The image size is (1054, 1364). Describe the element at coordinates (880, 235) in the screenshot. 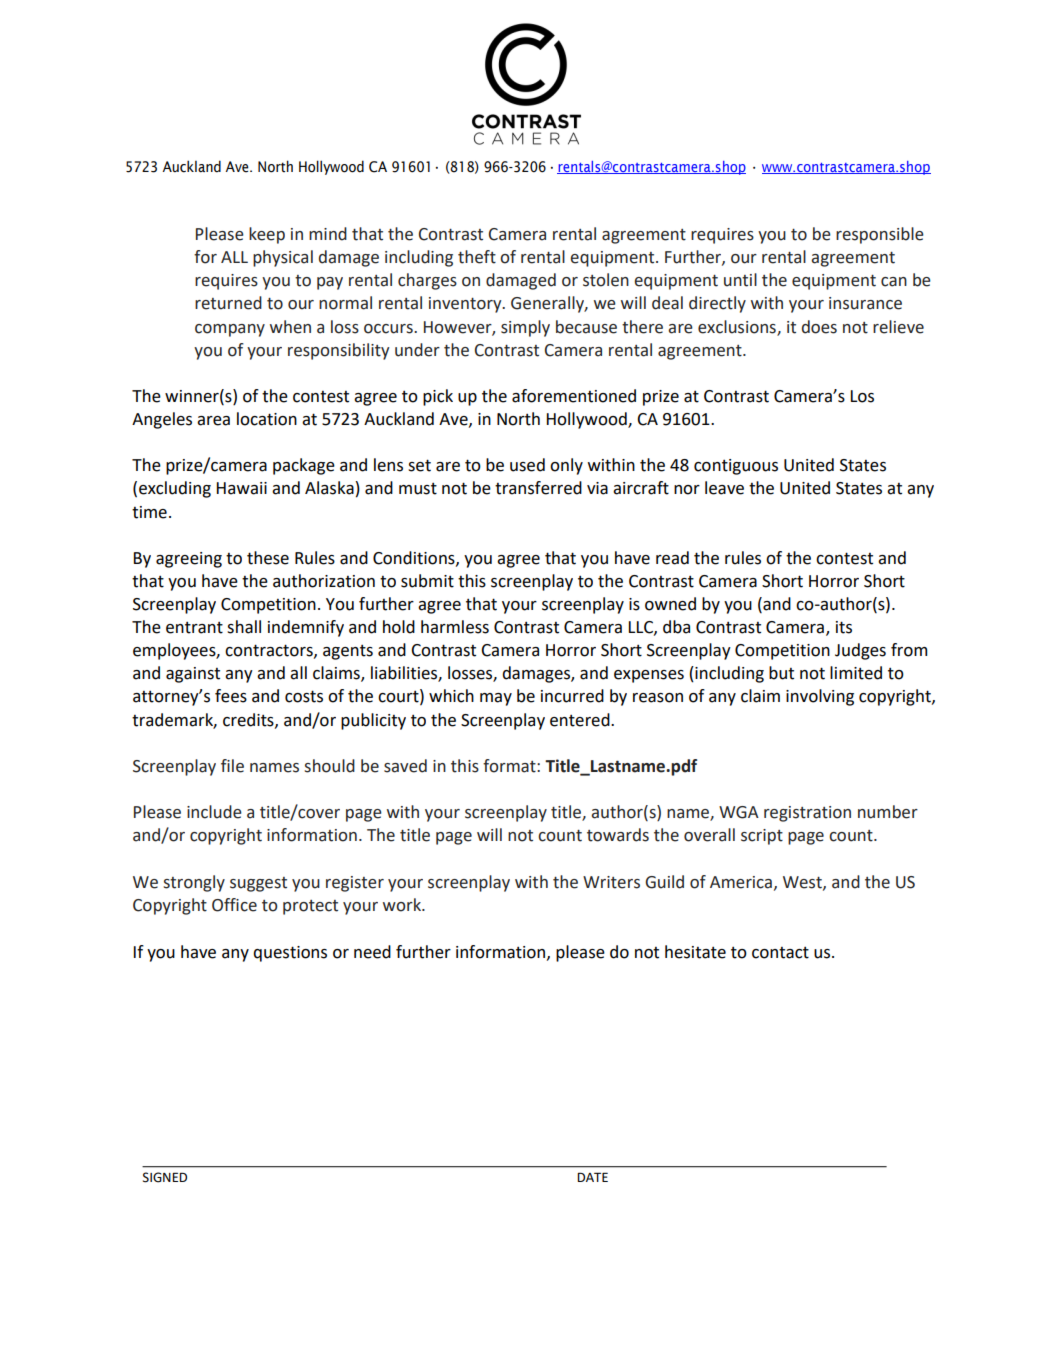

I see `responsible` at that location.
